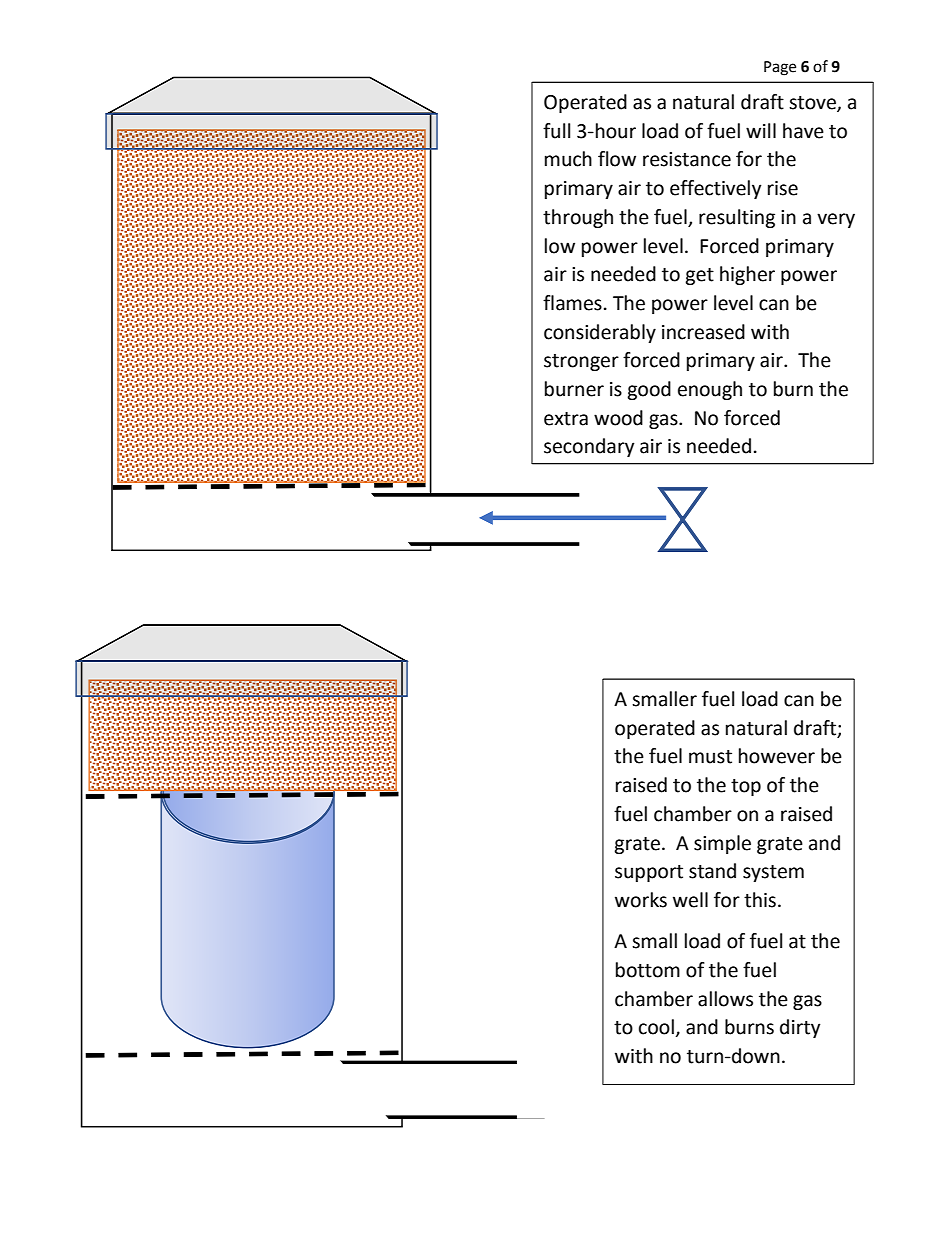  I want to click on resistance, so click(687, 159).
